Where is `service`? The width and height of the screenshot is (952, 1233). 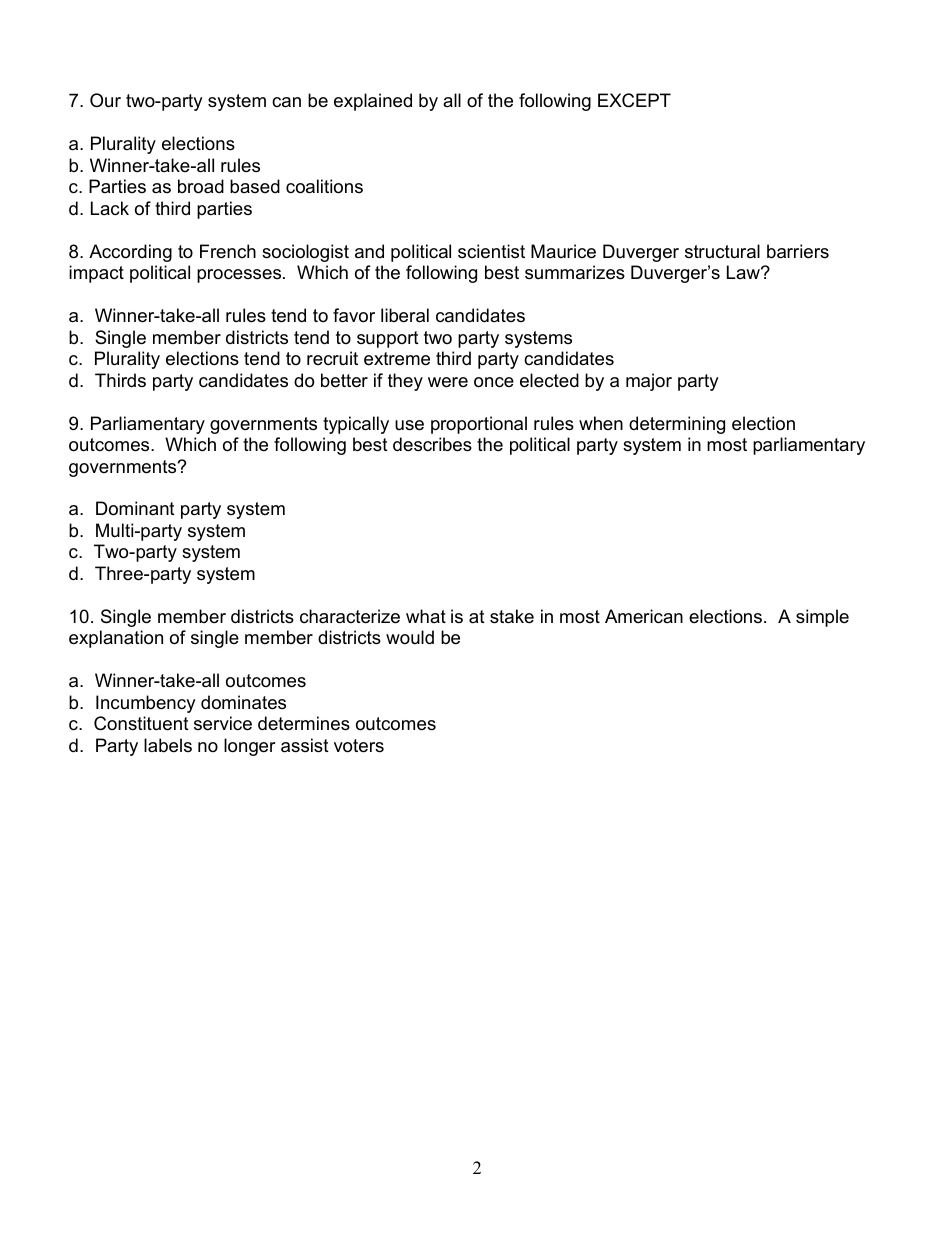
service is located at coordinates (223, 723).
